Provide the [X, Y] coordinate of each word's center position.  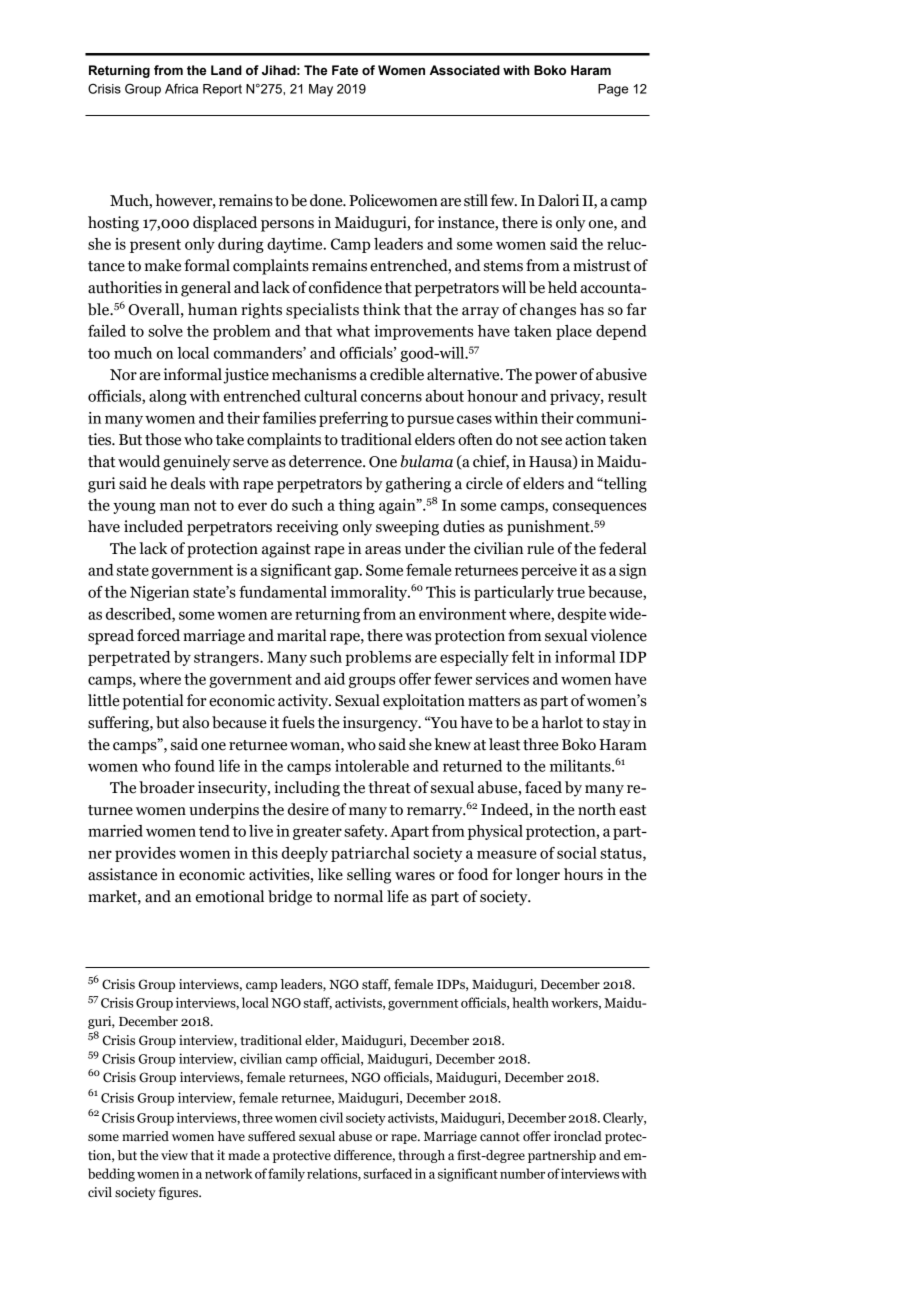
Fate [345, 70]
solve [165, 331]
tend [214, 831]
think [382, 309]
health [531, 1002]
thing [357, 506]
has [592, 309]
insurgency [381, 724]
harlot [562, 722]
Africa [181, 88]
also [195, 722]
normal [358, 896]
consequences [599, 508]
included [153, 526]
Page [613, 90]
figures [179, 1193]
